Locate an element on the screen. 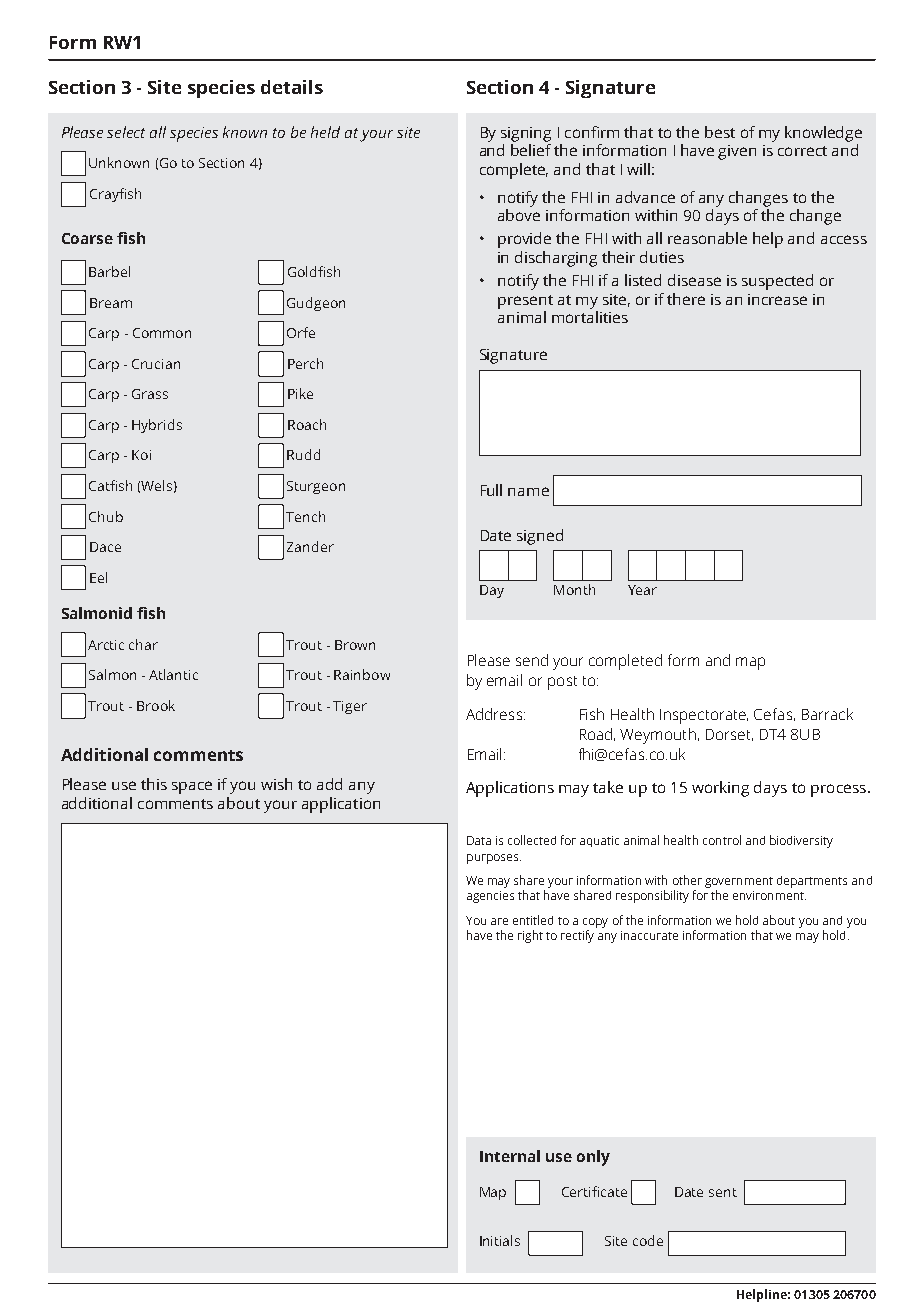 The width and height of the screenshot is (924, 1308). Initials is located at coordinates (500, 1240).
